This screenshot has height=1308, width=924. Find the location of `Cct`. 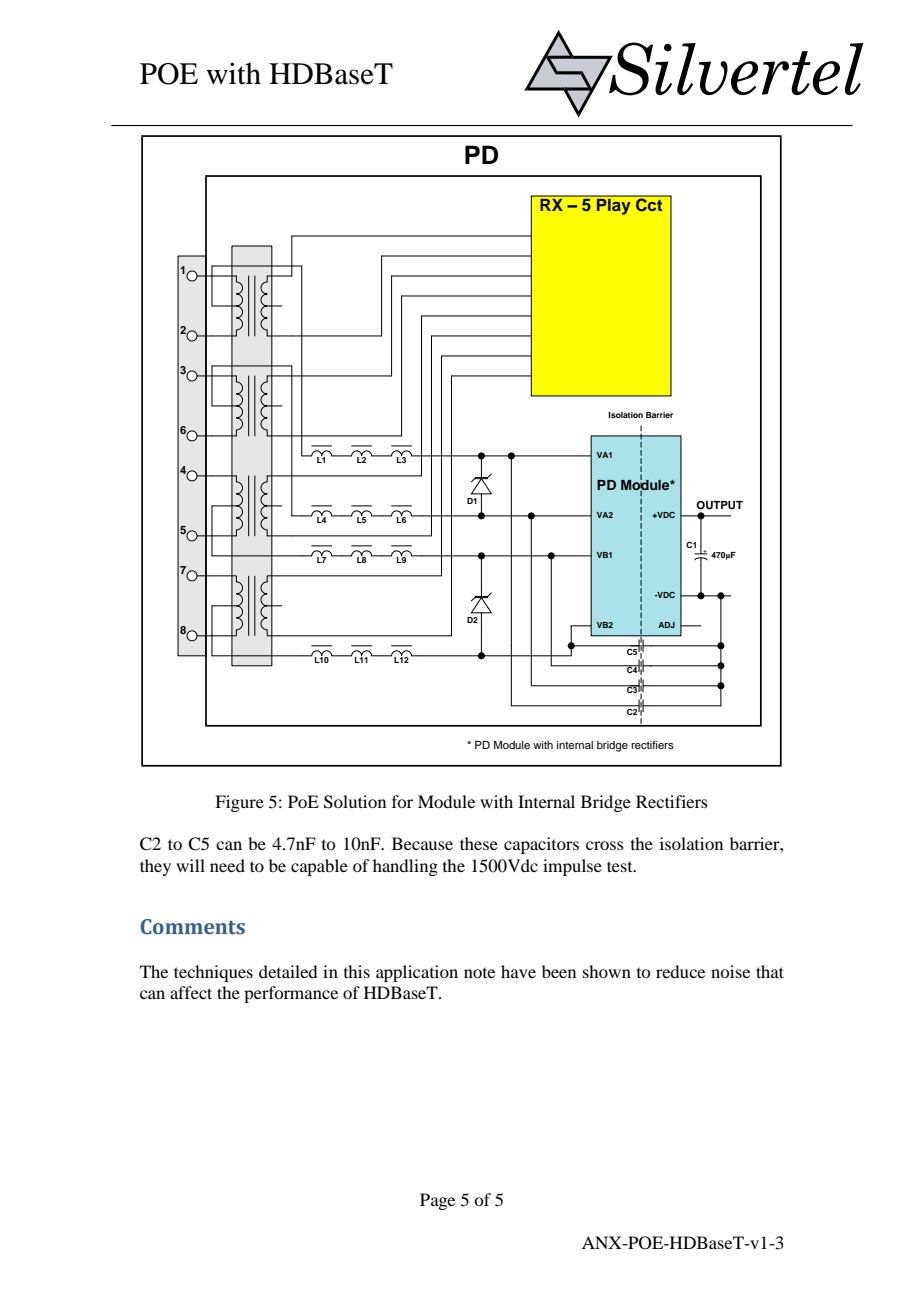

Cct is located at coordinates (649, 204).
